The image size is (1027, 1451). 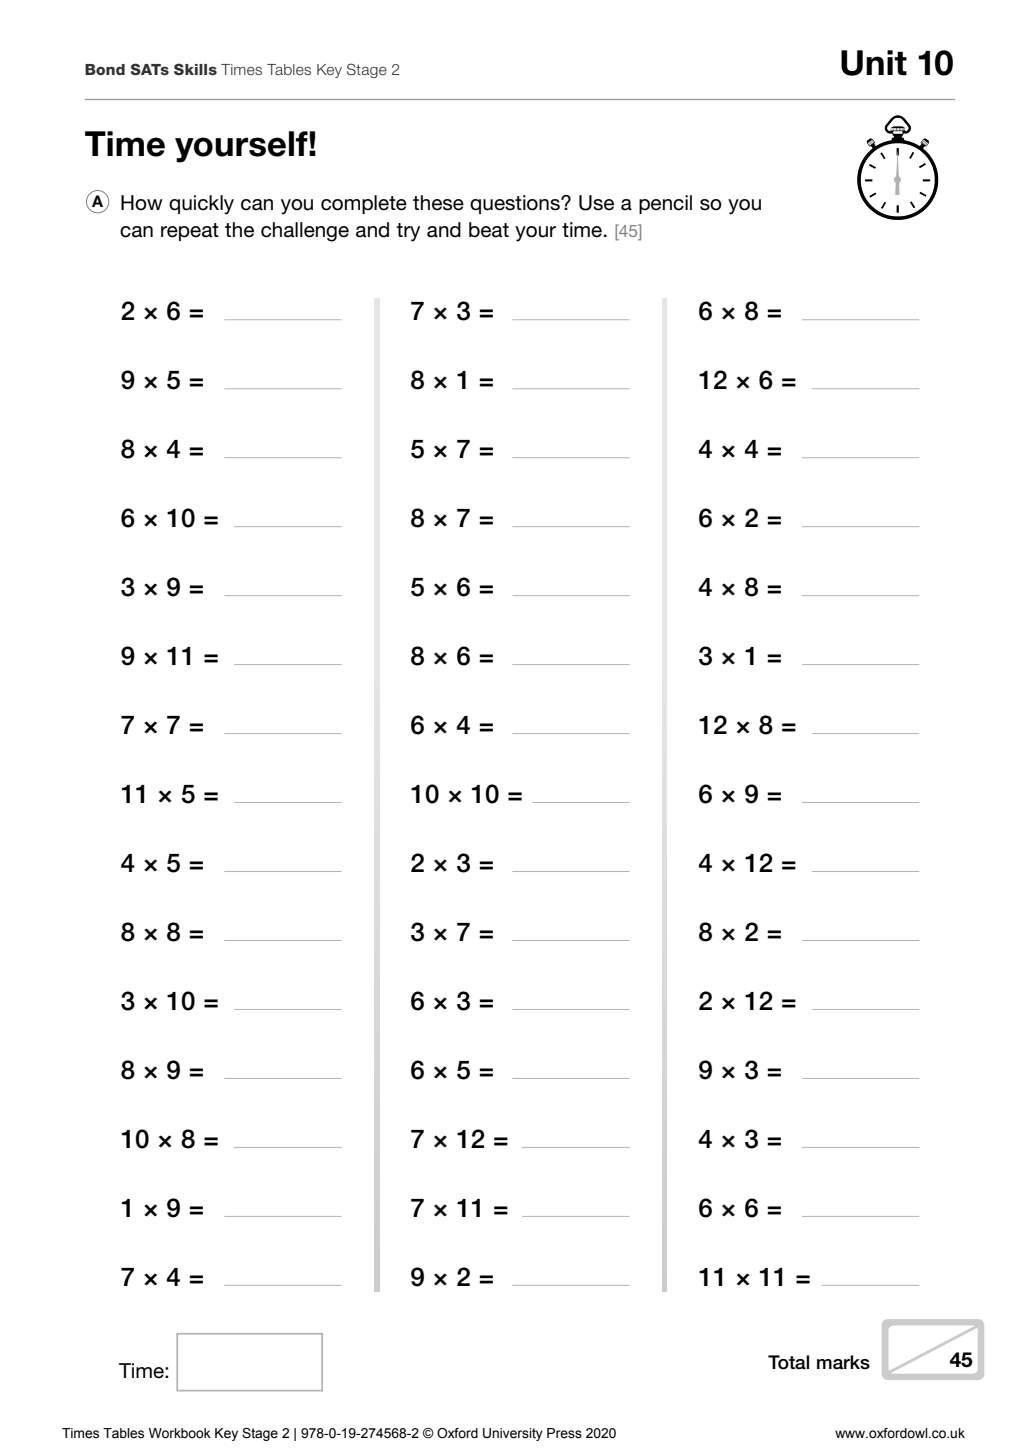 I want to click on Unit, so click(x=874, y=63).
